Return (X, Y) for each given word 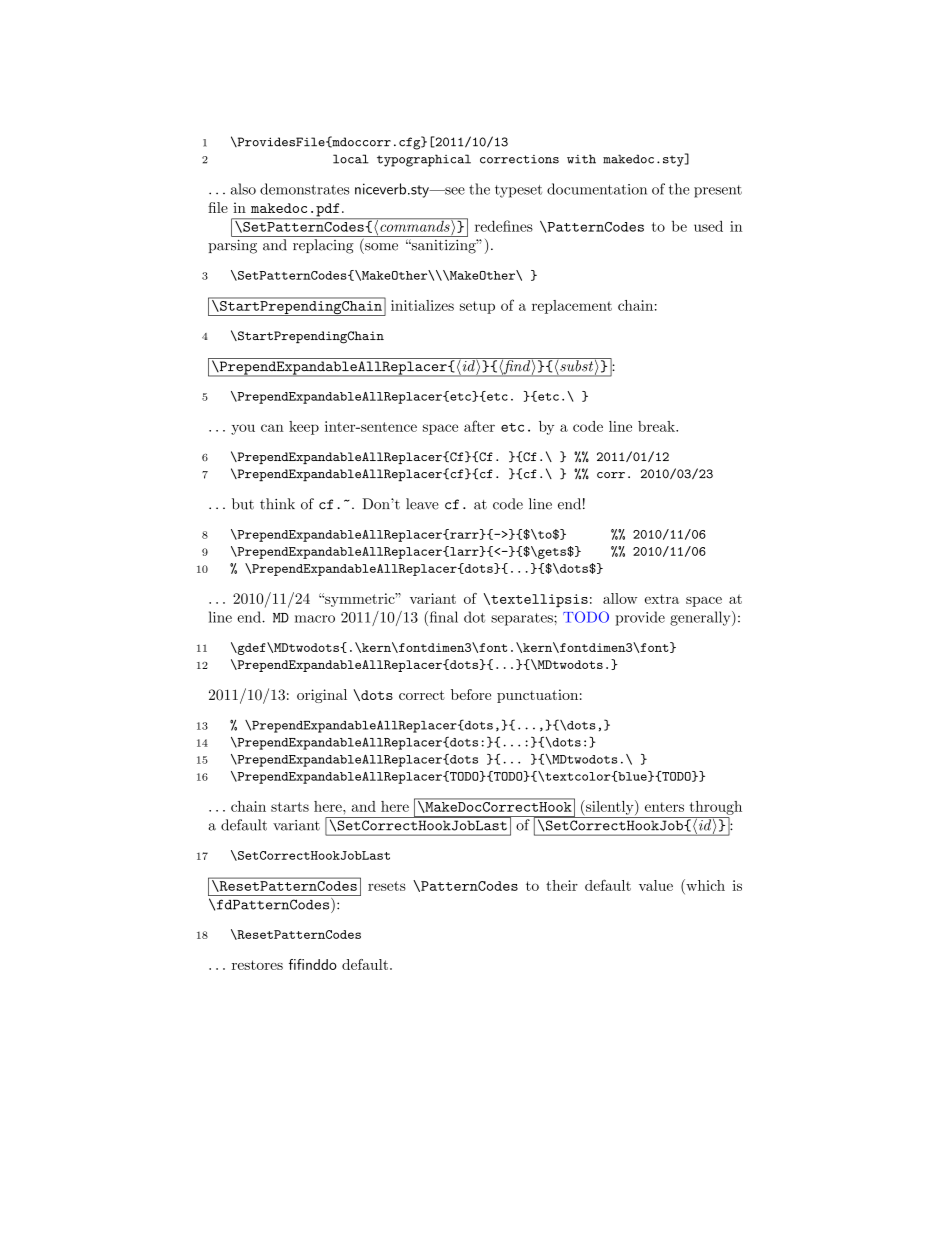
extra (662, 599)
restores (257, 965)
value (656, 885)
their (562, 885)
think (277, 504)
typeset (518, 191)
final (442, 617)
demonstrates (304, 189)
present (718, 191)
